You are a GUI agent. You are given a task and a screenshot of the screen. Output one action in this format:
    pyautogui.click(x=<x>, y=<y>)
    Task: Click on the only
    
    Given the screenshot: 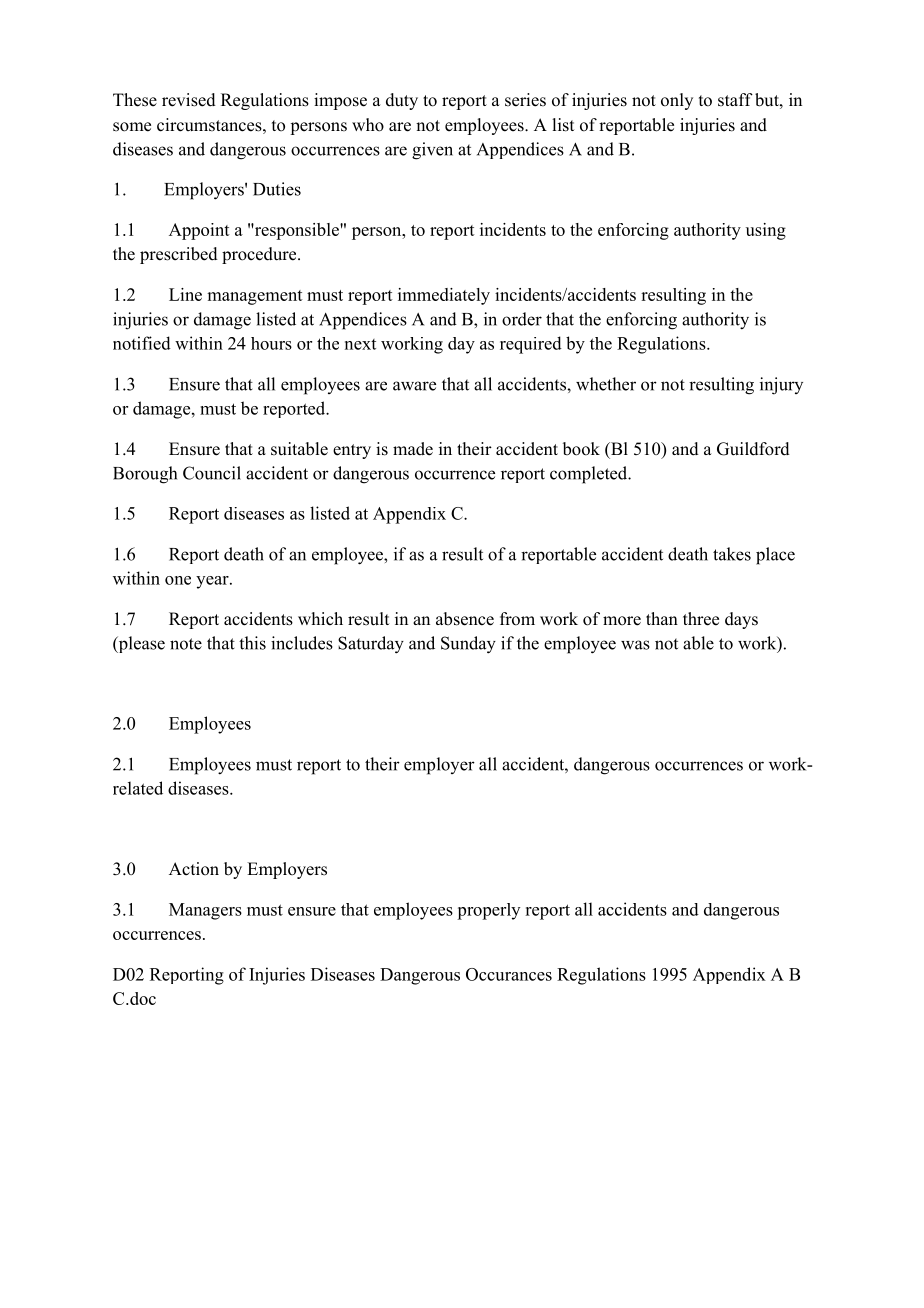 What is the action you would take?
    pyautogui.click(x=677, y=101)
